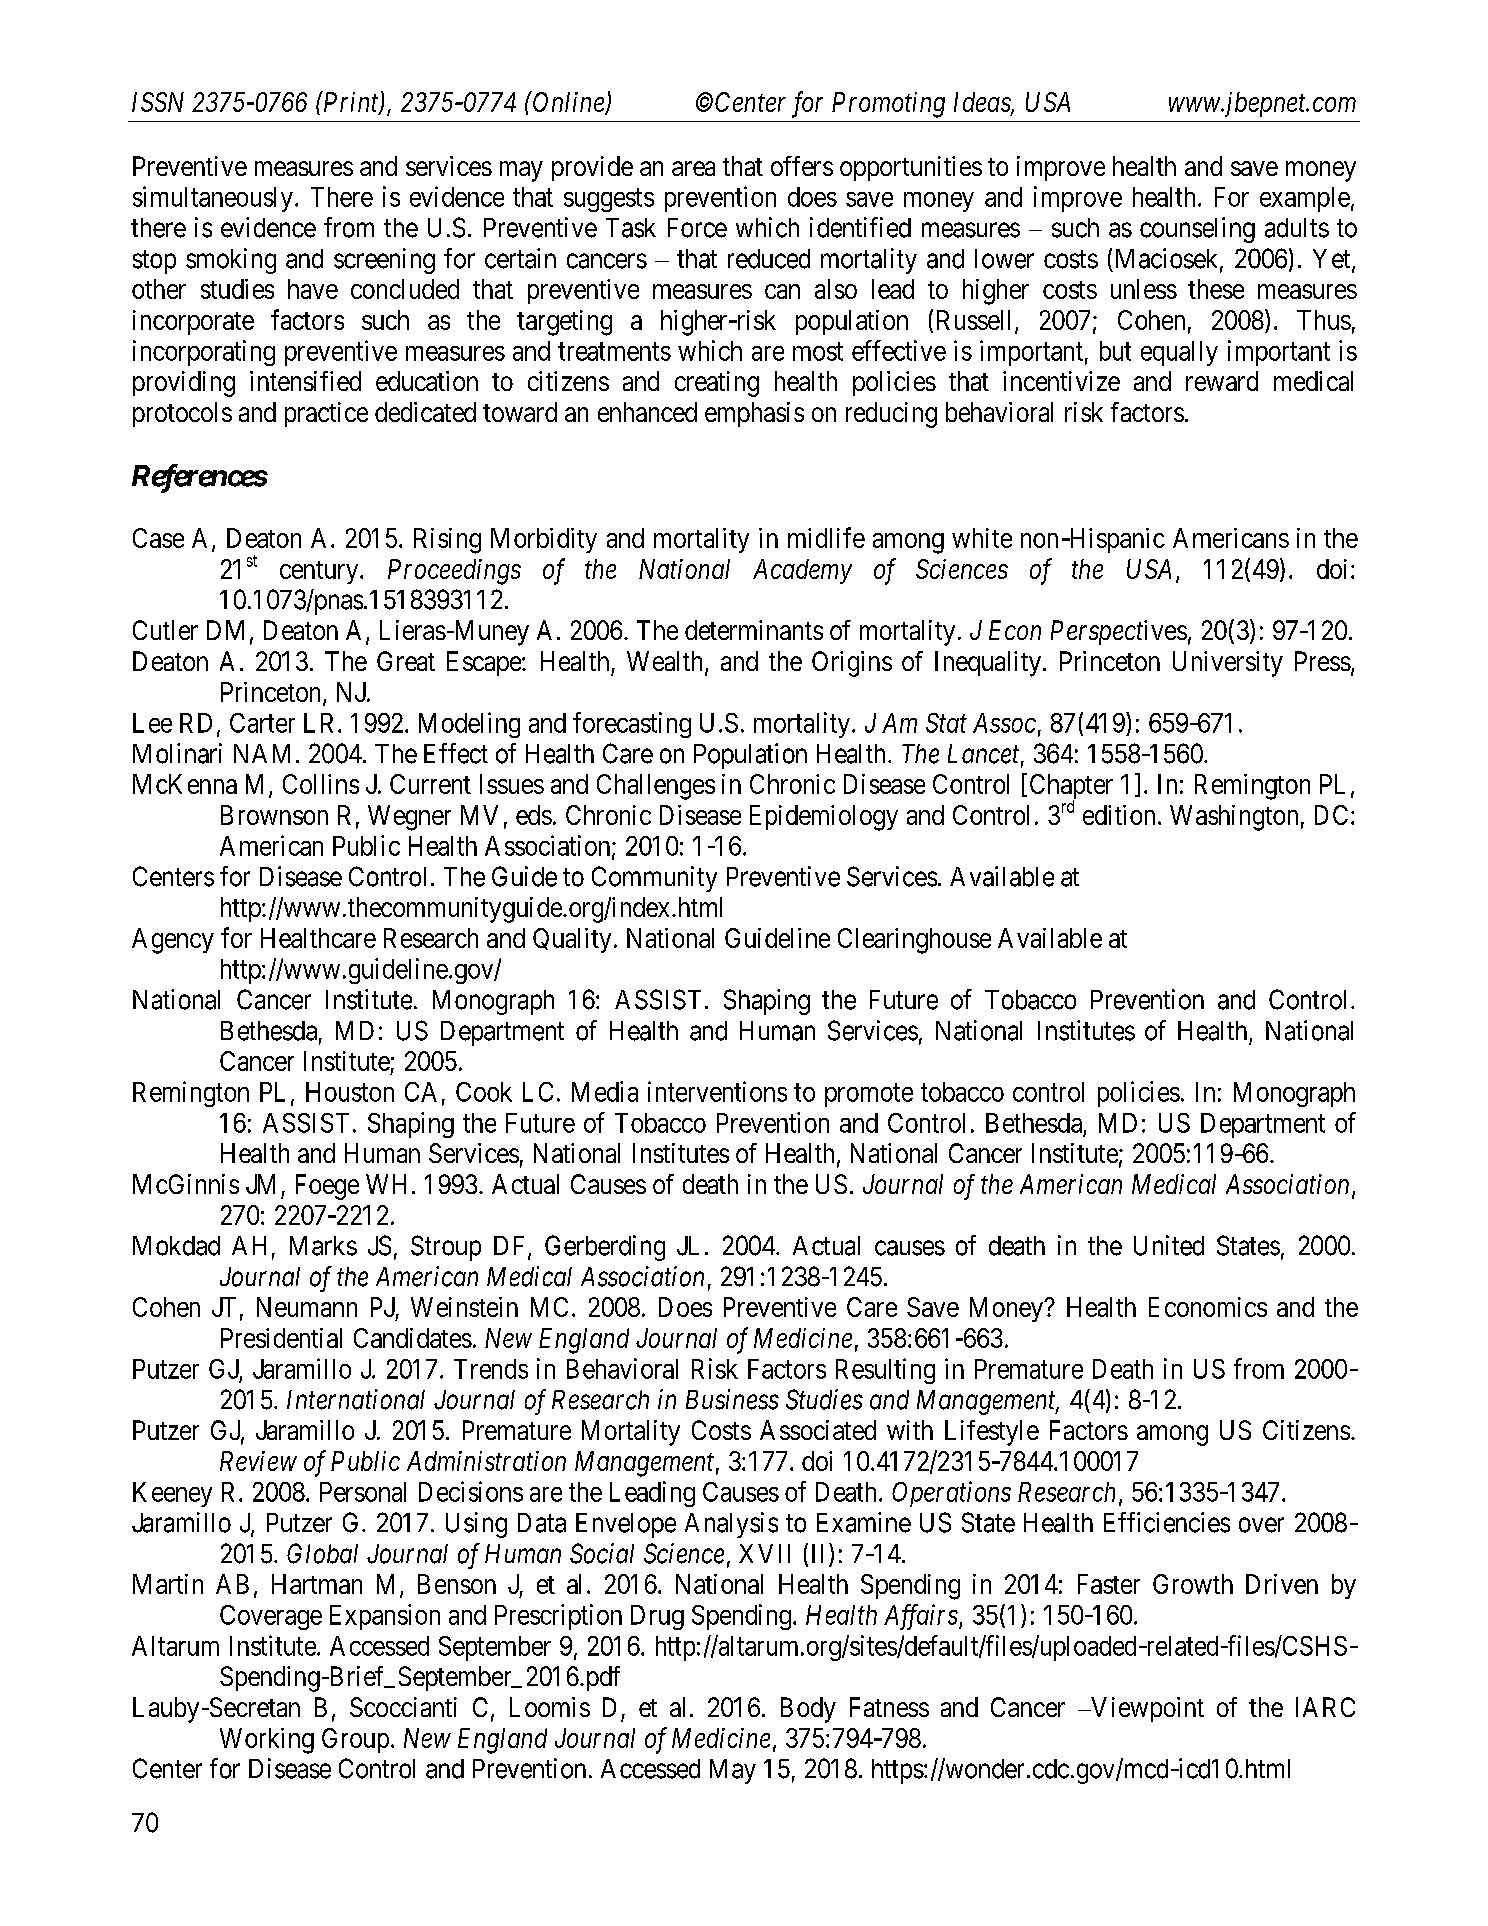 The image size is (1488, 1926). Describe the element at coordinates (262, 723) in the document. I see `Carter` at that location.
